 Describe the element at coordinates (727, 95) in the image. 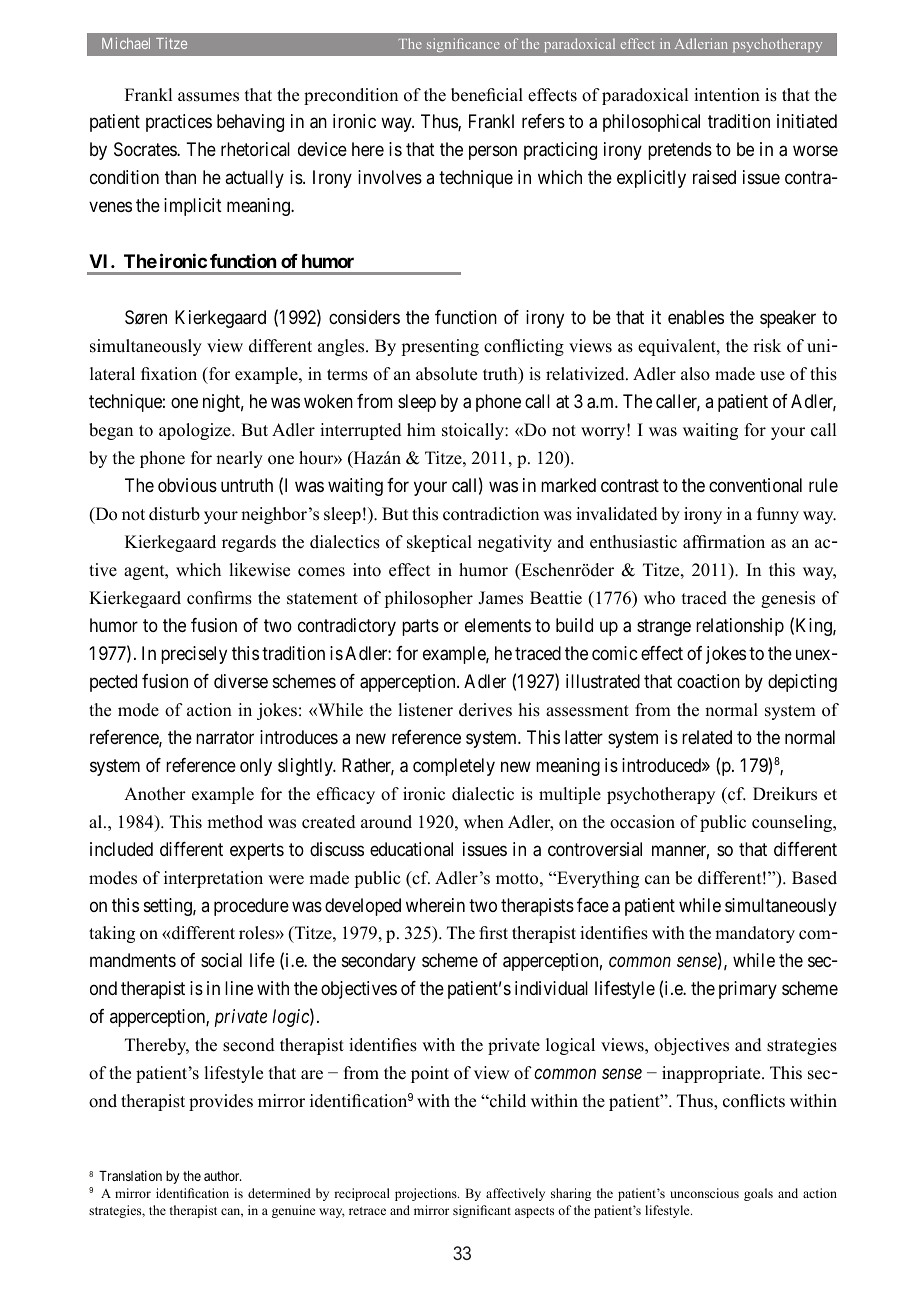

I see `intention` at that location.
